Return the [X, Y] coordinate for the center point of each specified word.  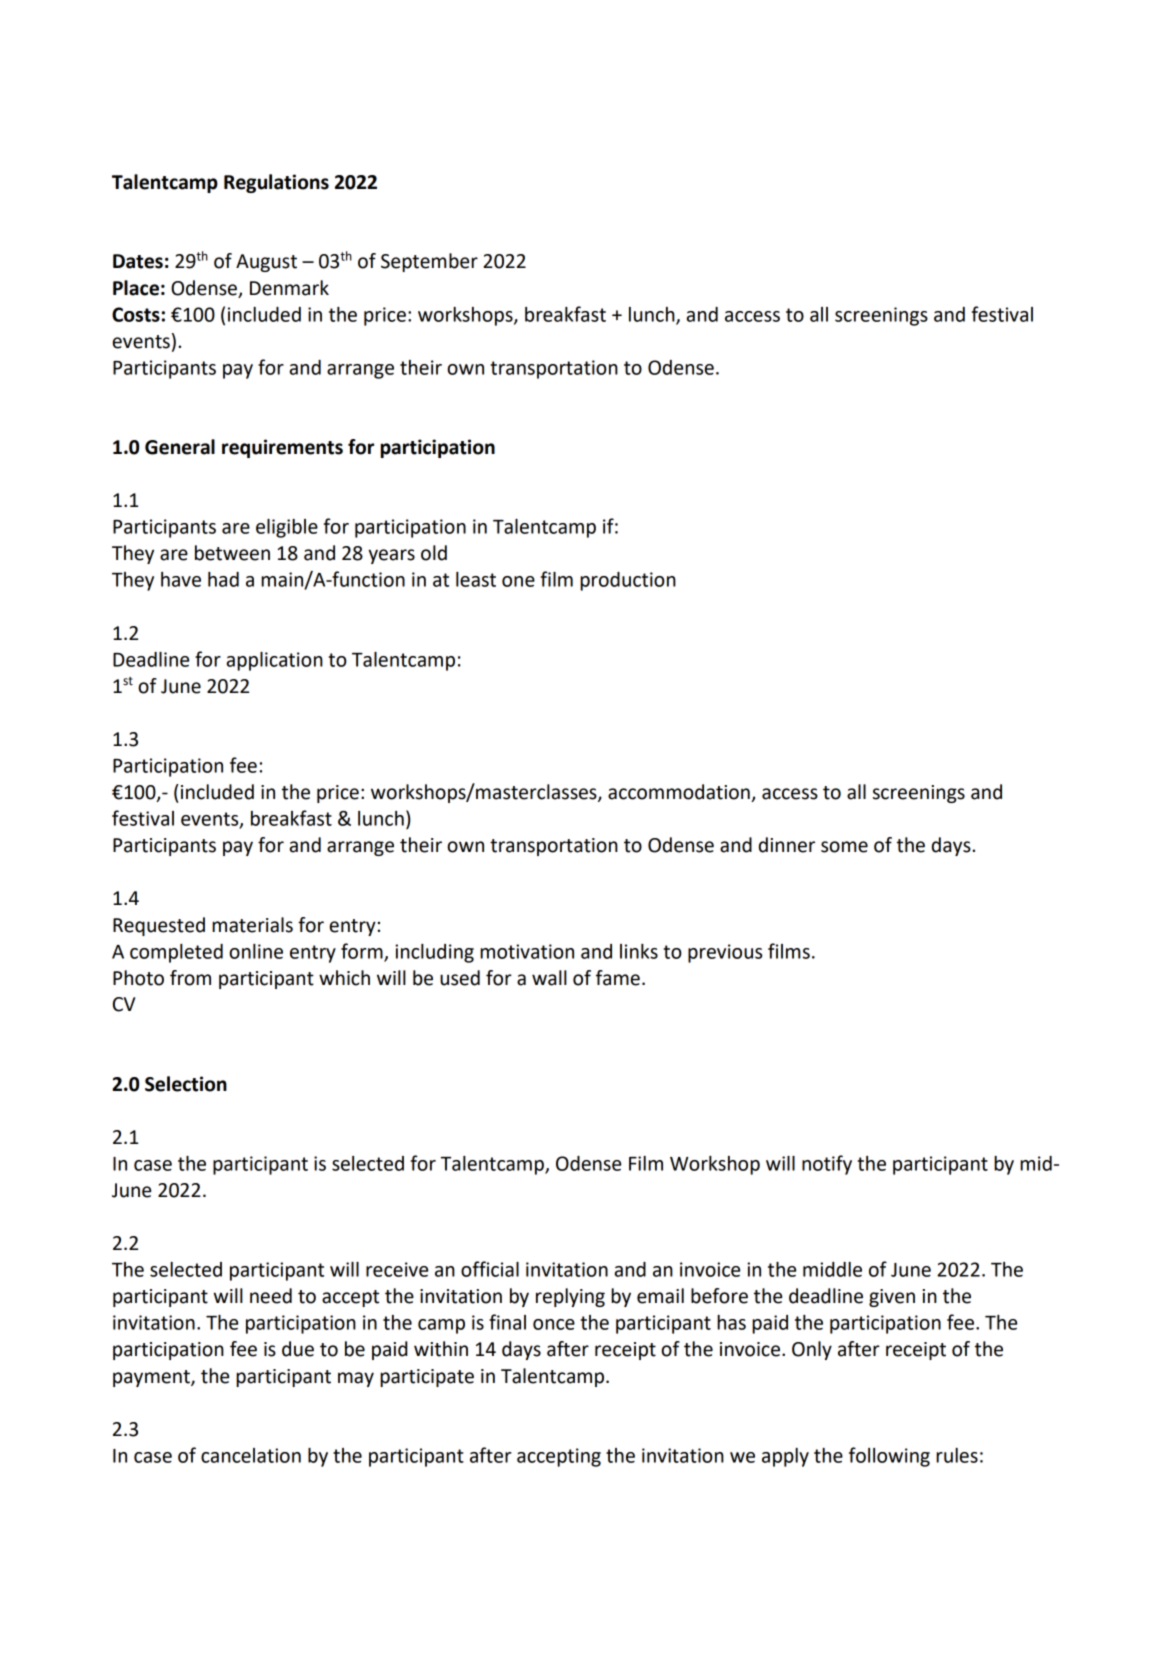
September [429, 262]
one [518, 581]
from [190, 978]
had [223, 579]
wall [549, 978]
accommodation [680, 793]
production [628, 581]
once [554, 1324]
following [889, 1457]
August [266, 263]
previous [725, 953]
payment [152, 1378]
